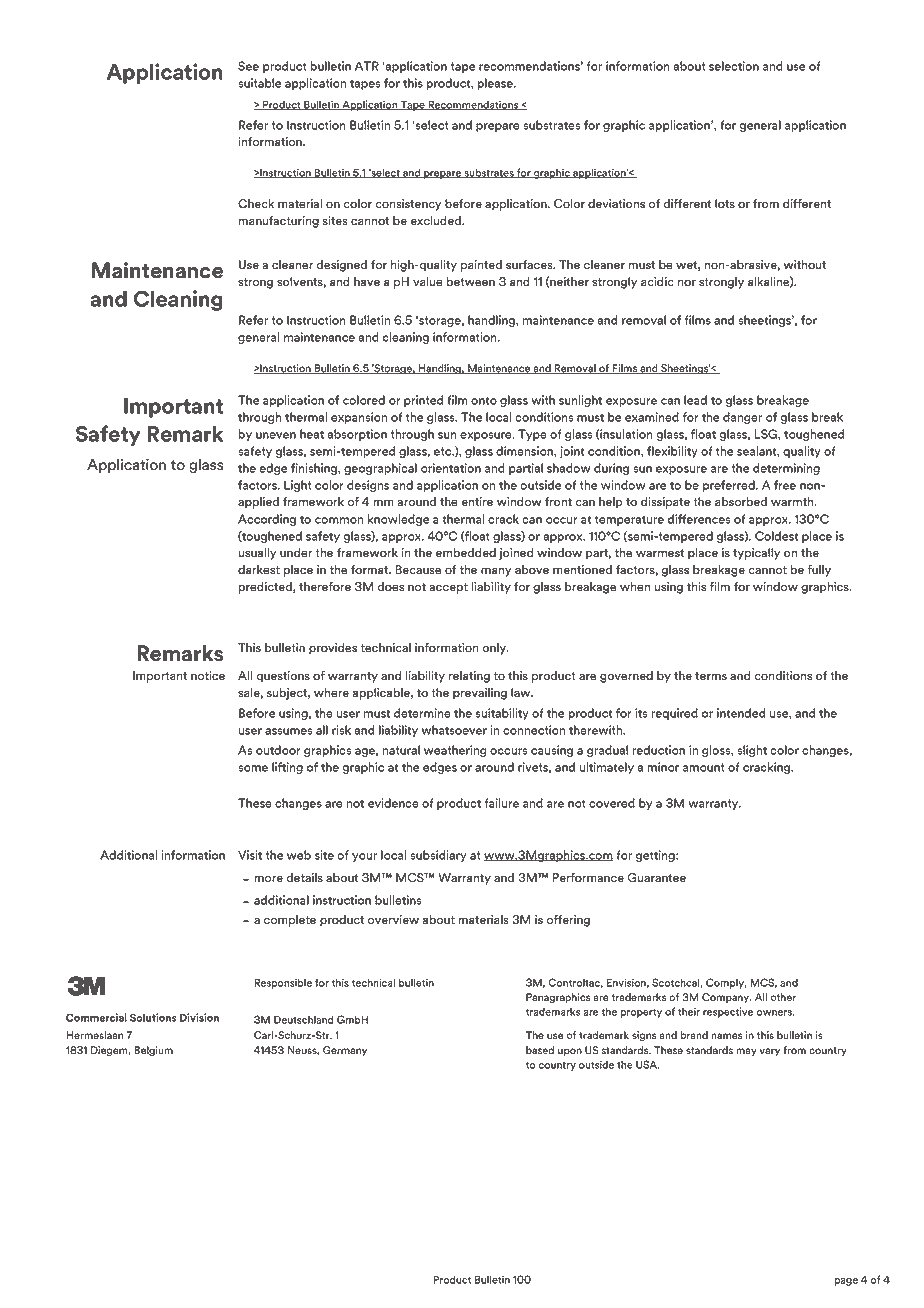 Image resolution: width=924 pixels, height=1308 pixels. I want to click on entire, so click(477, 502).
